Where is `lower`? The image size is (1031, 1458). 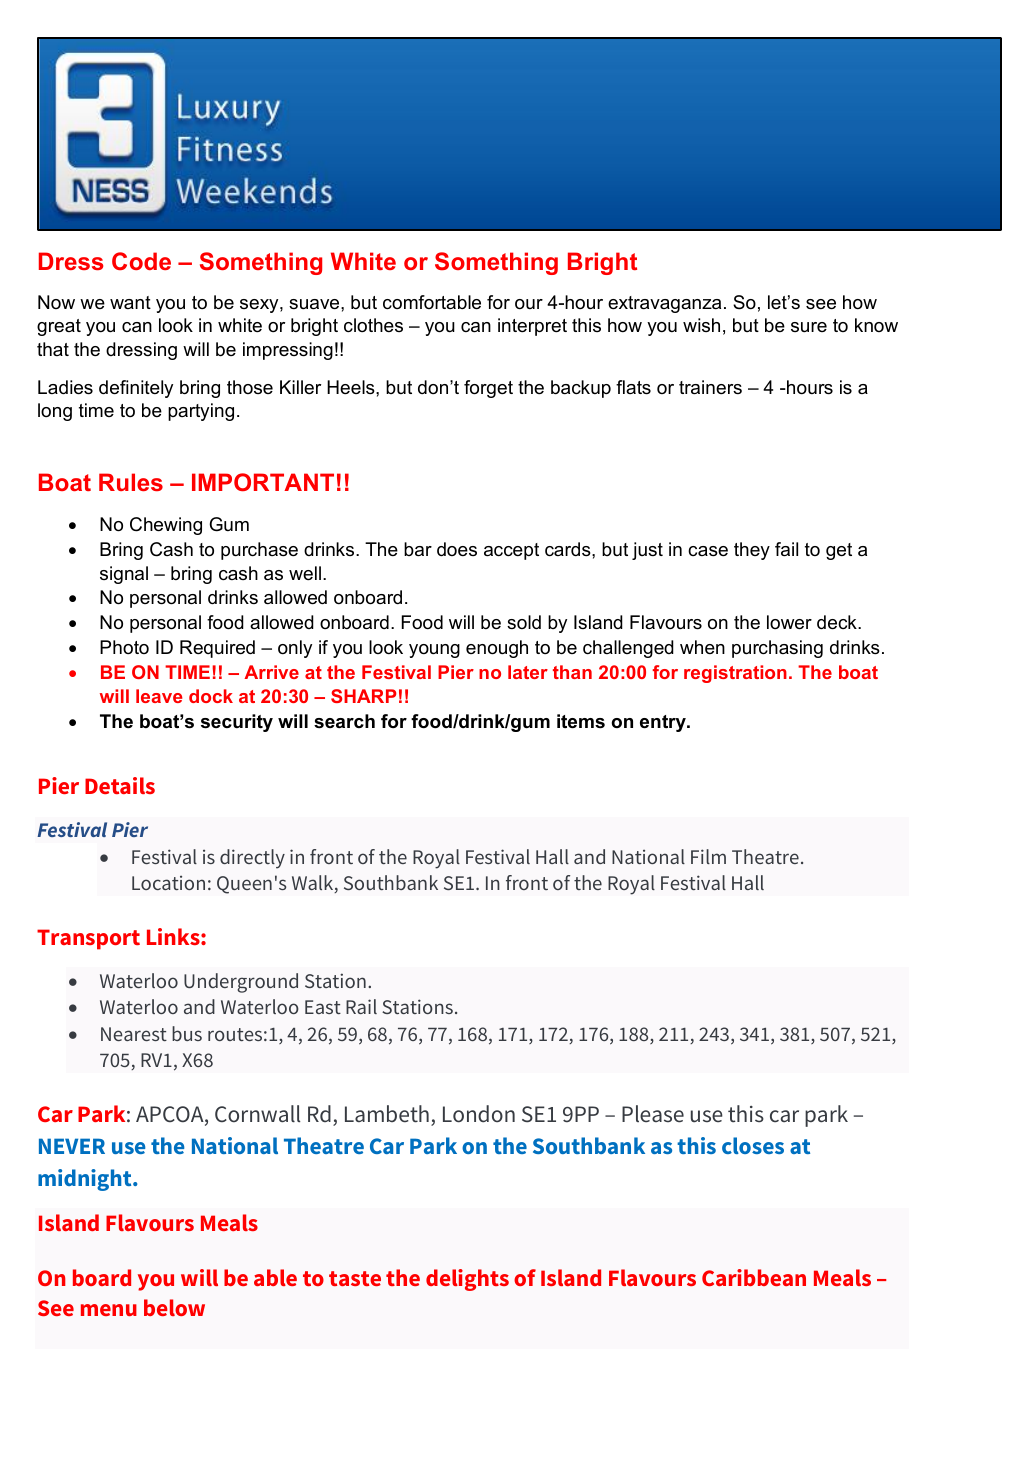
lower is located at coordinates (789, 622).
